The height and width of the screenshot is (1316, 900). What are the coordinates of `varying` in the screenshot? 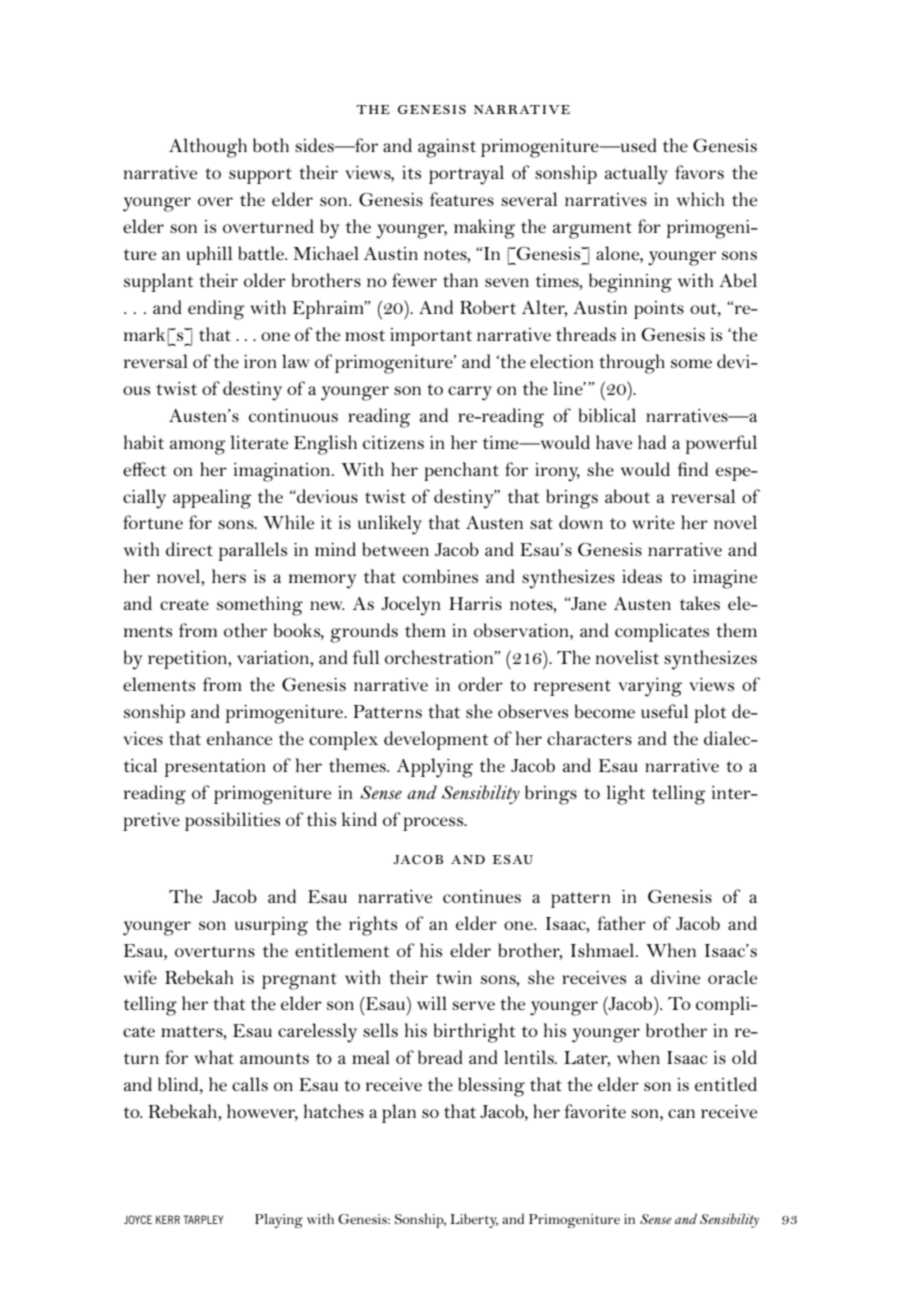 It's located at (650, 687).
